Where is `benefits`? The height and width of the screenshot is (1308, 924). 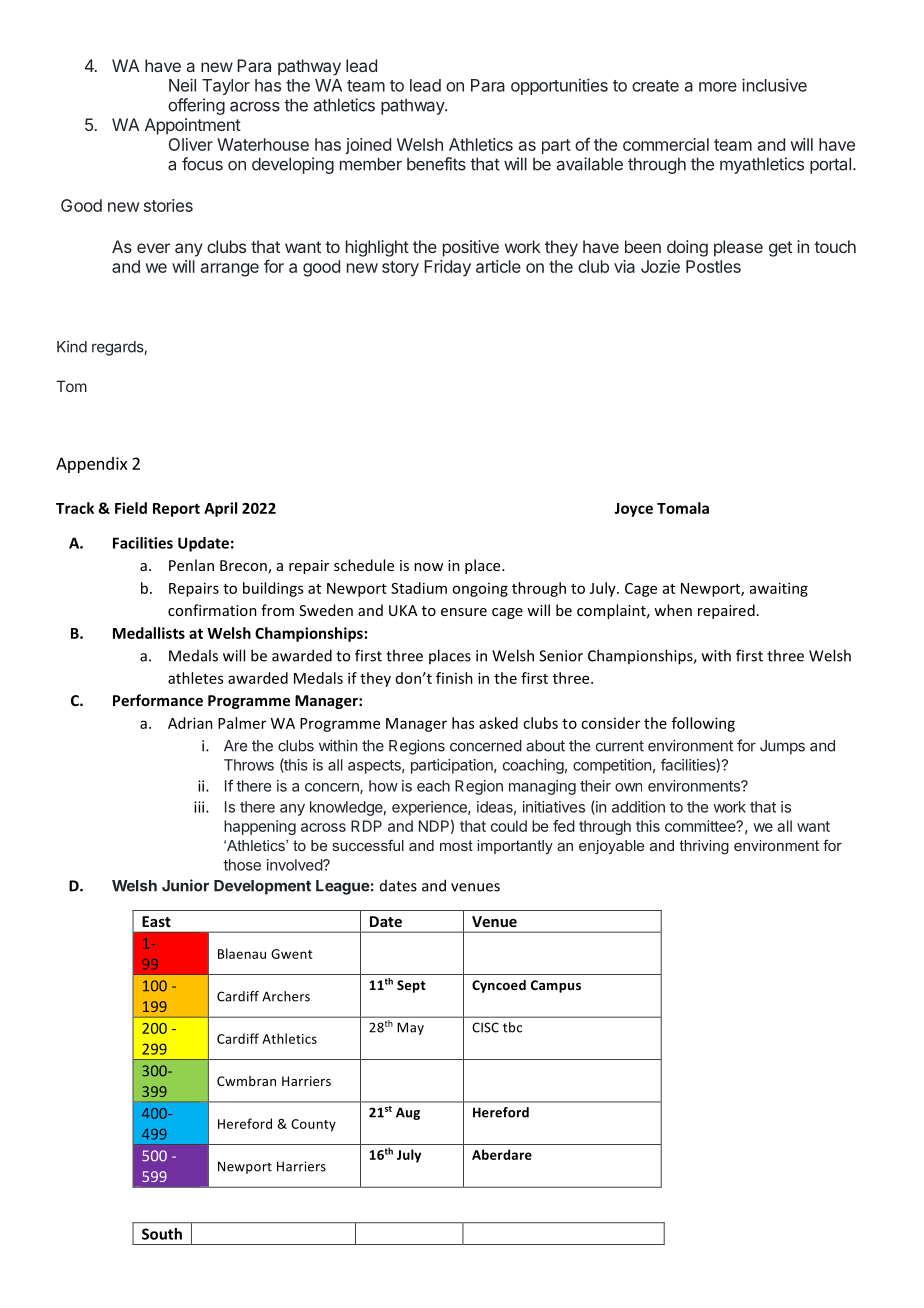 benefits is located at coordinates (436, 164).
